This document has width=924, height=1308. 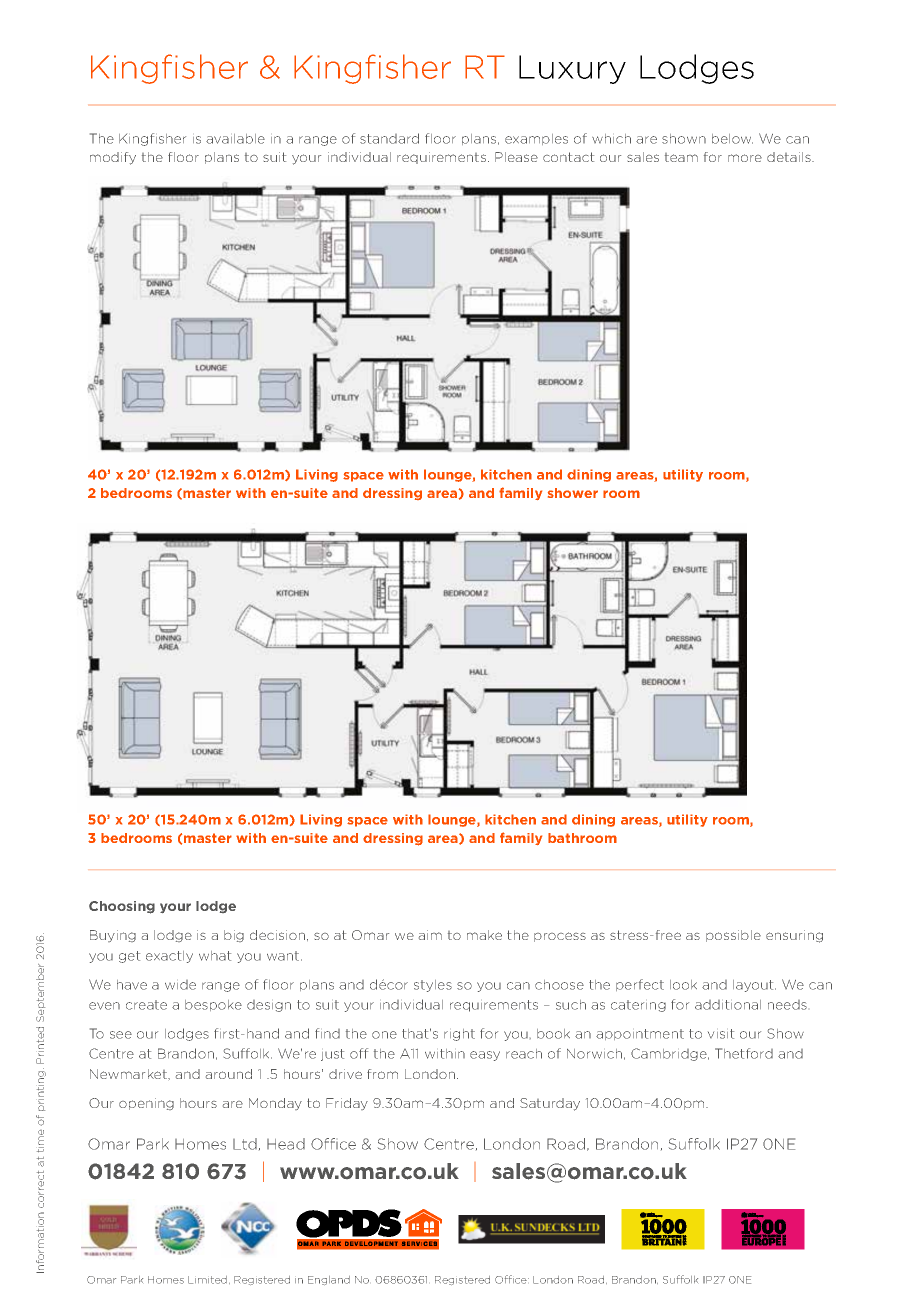 I want to click on Saturday, so click(x=550, y=1104).
